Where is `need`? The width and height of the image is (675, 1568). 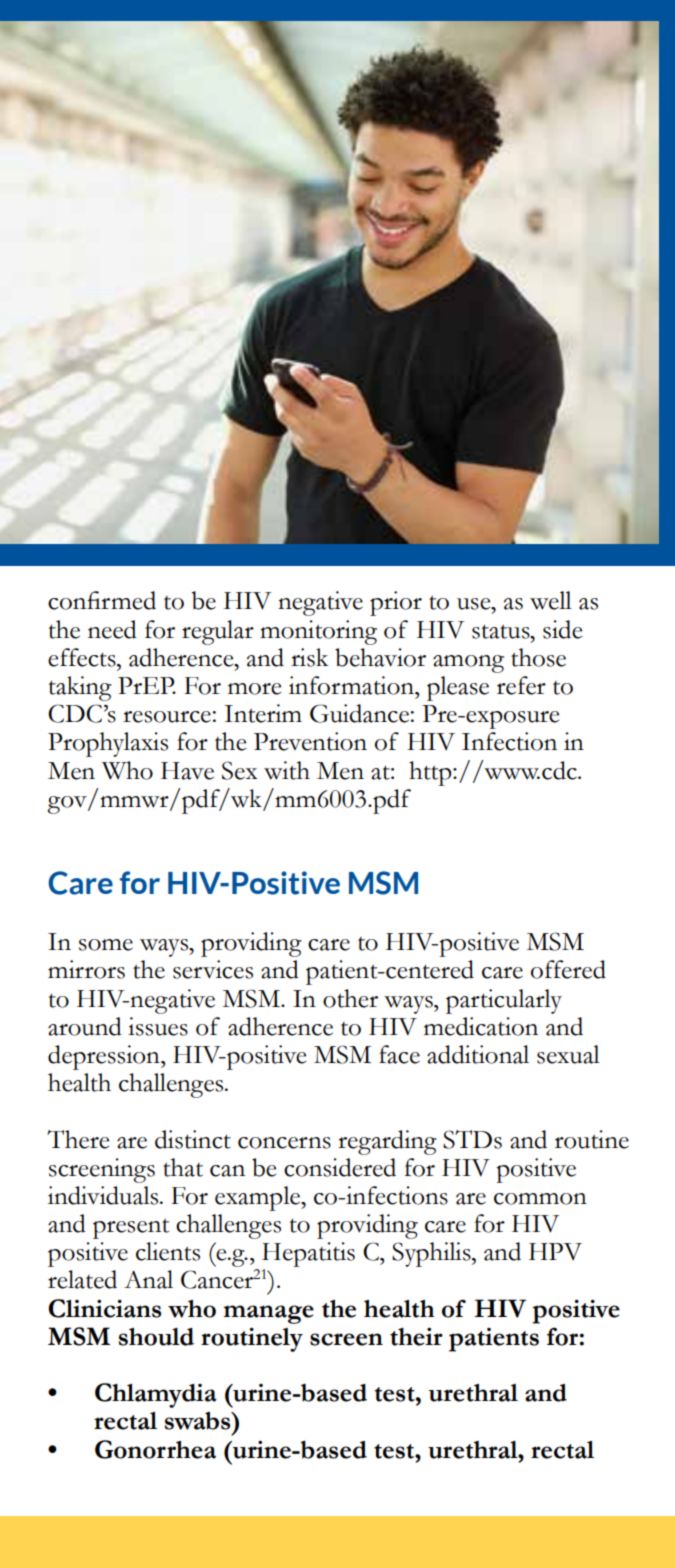 need is located at coordinates (112, 629).
